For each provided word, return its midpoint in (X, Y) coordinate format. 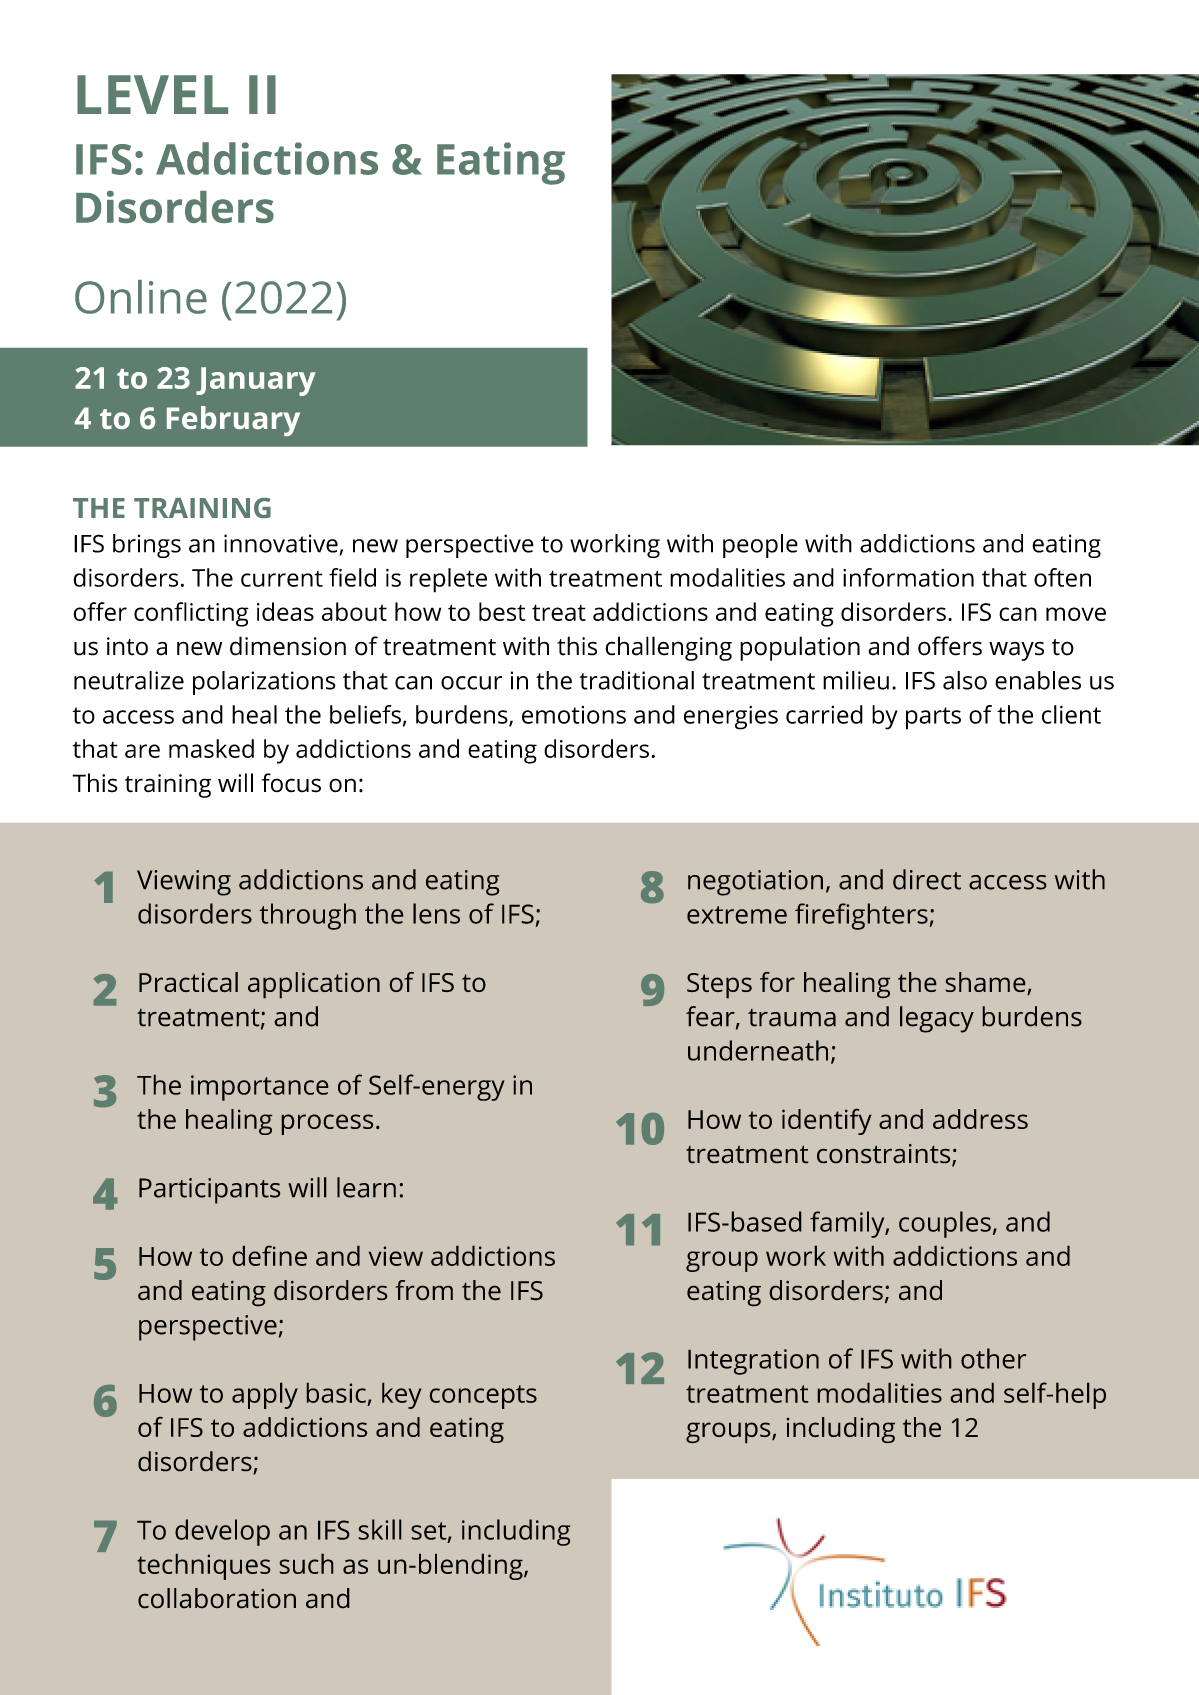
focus (291, 783)
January (256, 381)
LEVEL (152, 94)
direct (927, 879)
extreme (737, 915)
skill (380, 1529)
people (760, 546)
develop (222, 1532)
